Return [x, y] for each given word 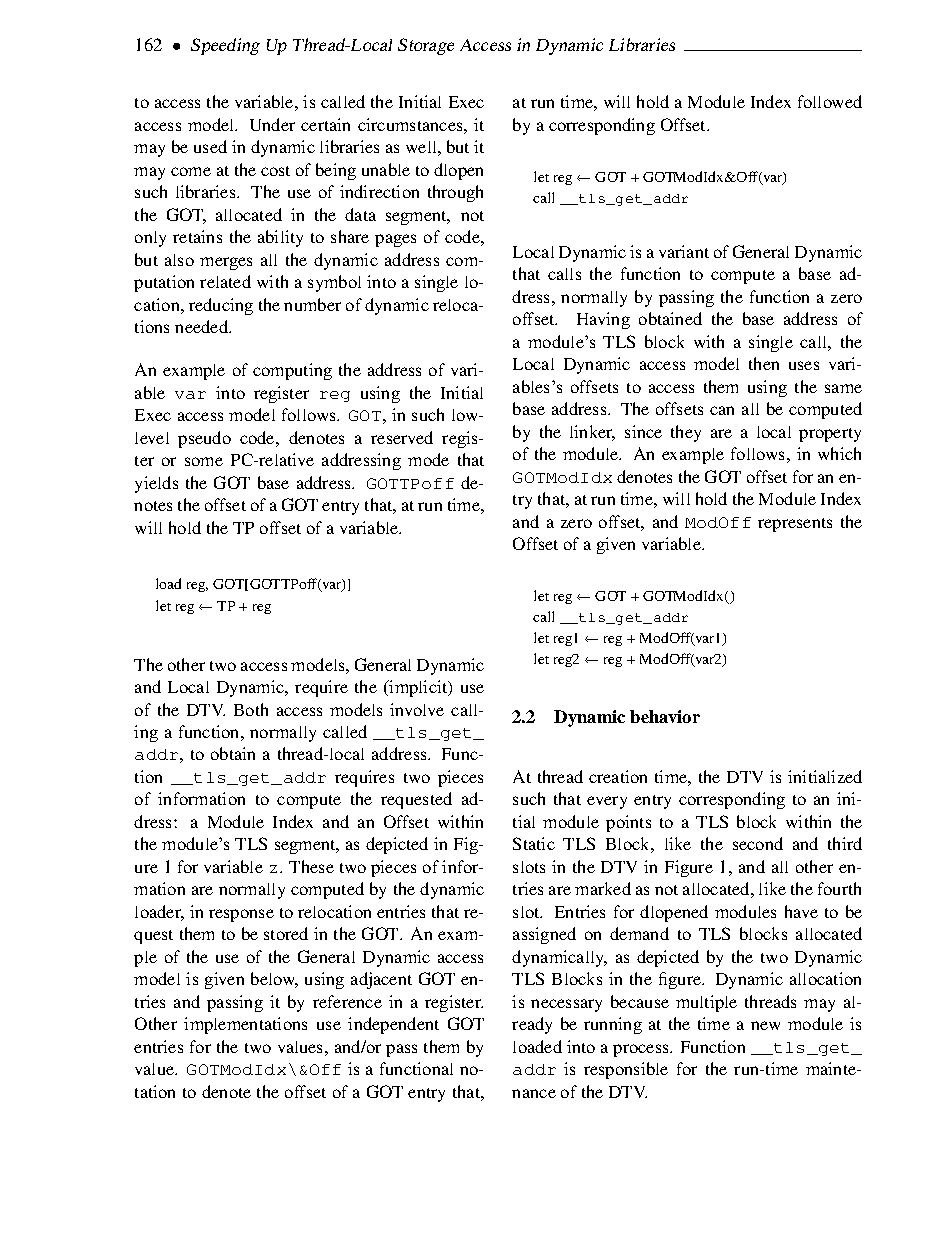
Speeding [225, 46]
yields [156, 484]
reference [347, 1001]
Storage [426, 46]
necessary [566, 1005]
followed [830, 101]
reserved [402, 437]
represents [795, 525]
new [765, 1025]
